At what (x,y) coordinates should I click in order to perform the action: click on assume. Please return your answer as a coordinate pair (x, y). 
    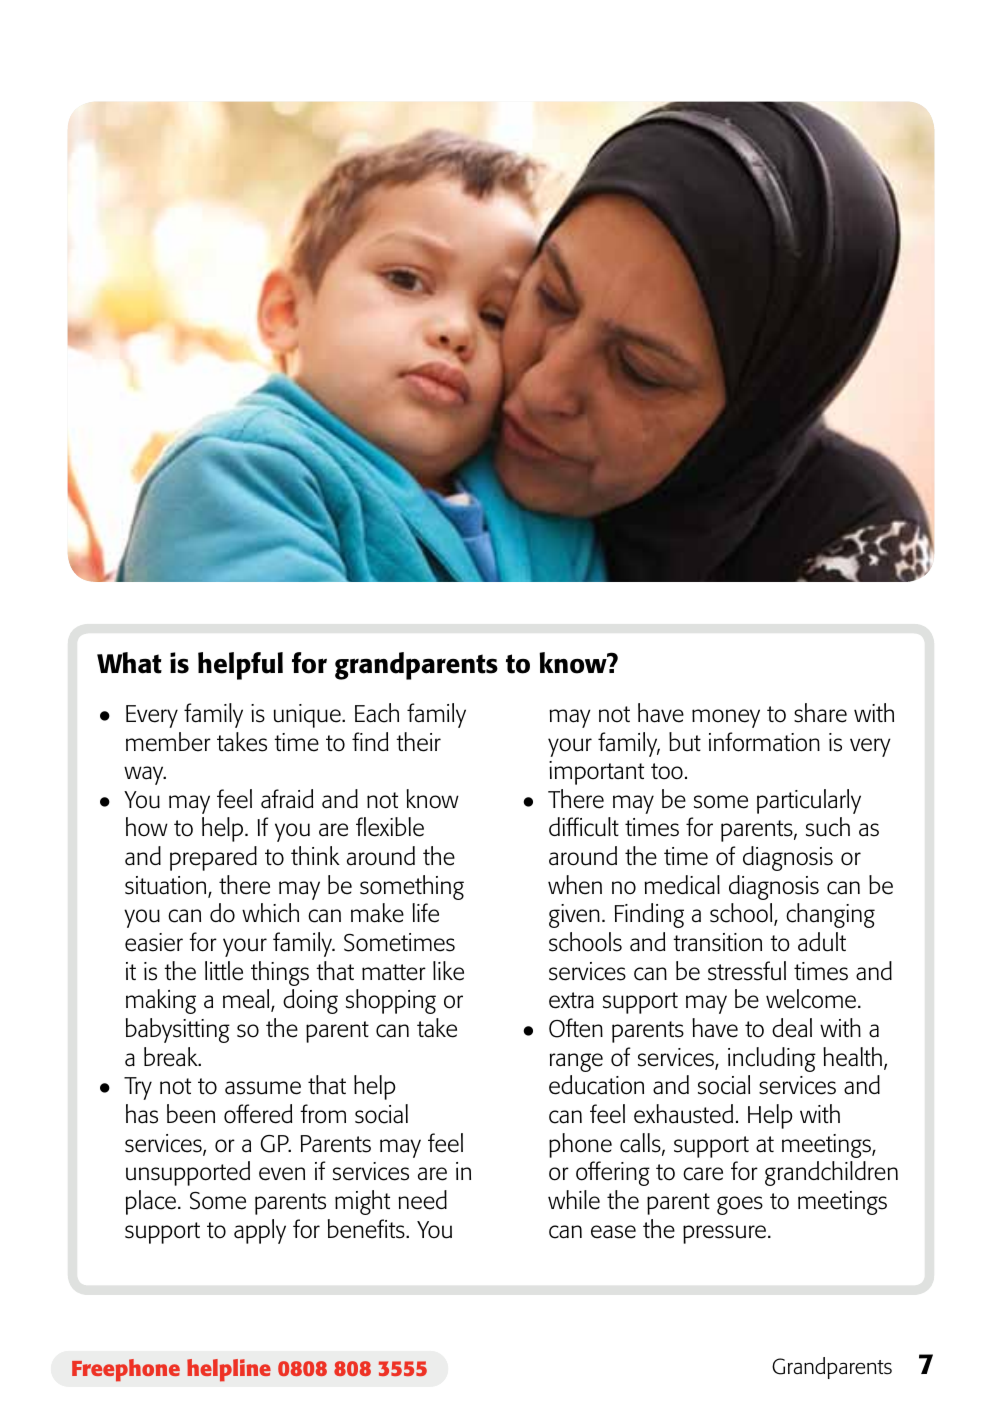
    Looking at the image, I should click on (263, 1088).
